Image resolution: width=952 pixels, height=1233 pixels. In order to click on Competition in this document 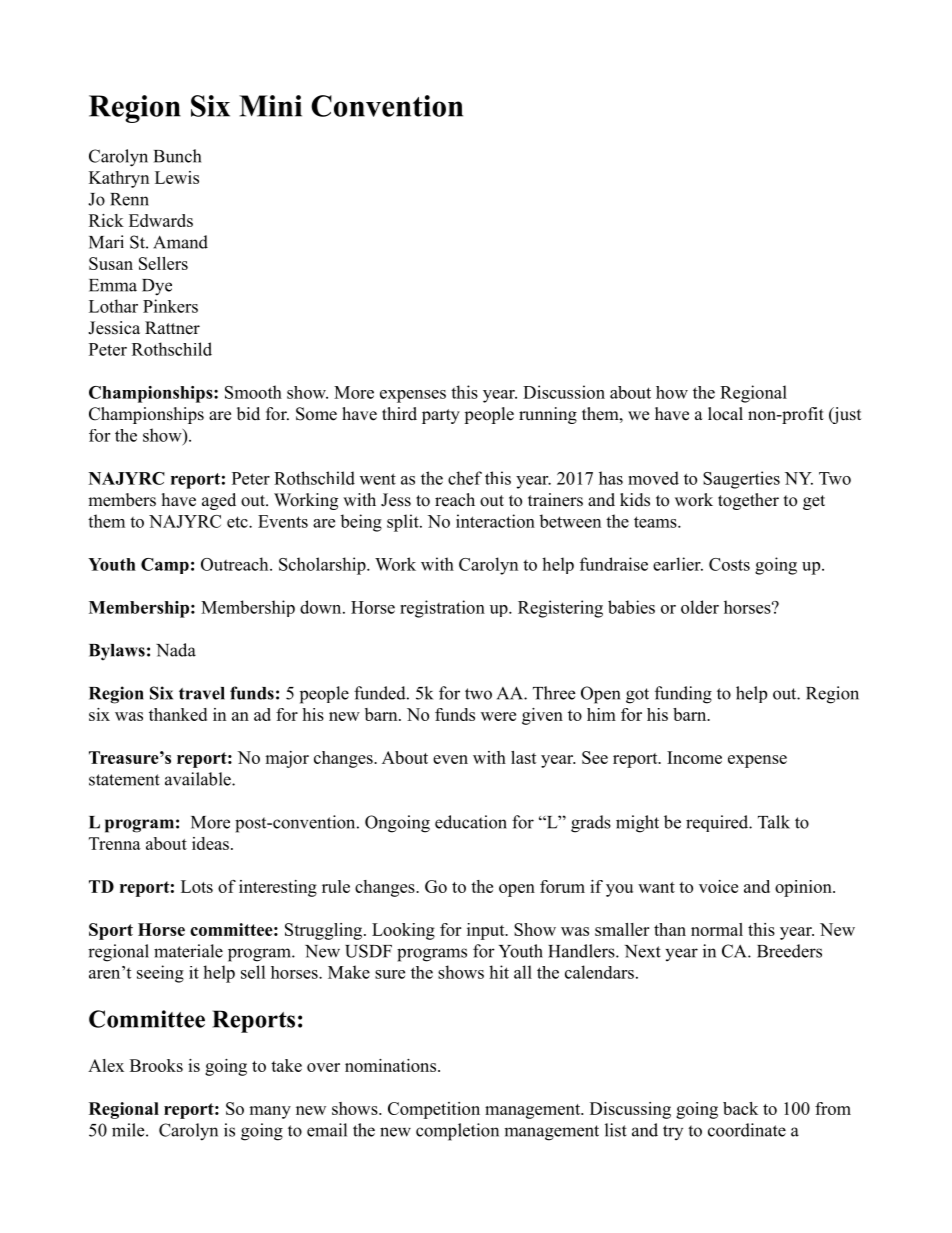, I will do `click(434, 1110)`.
